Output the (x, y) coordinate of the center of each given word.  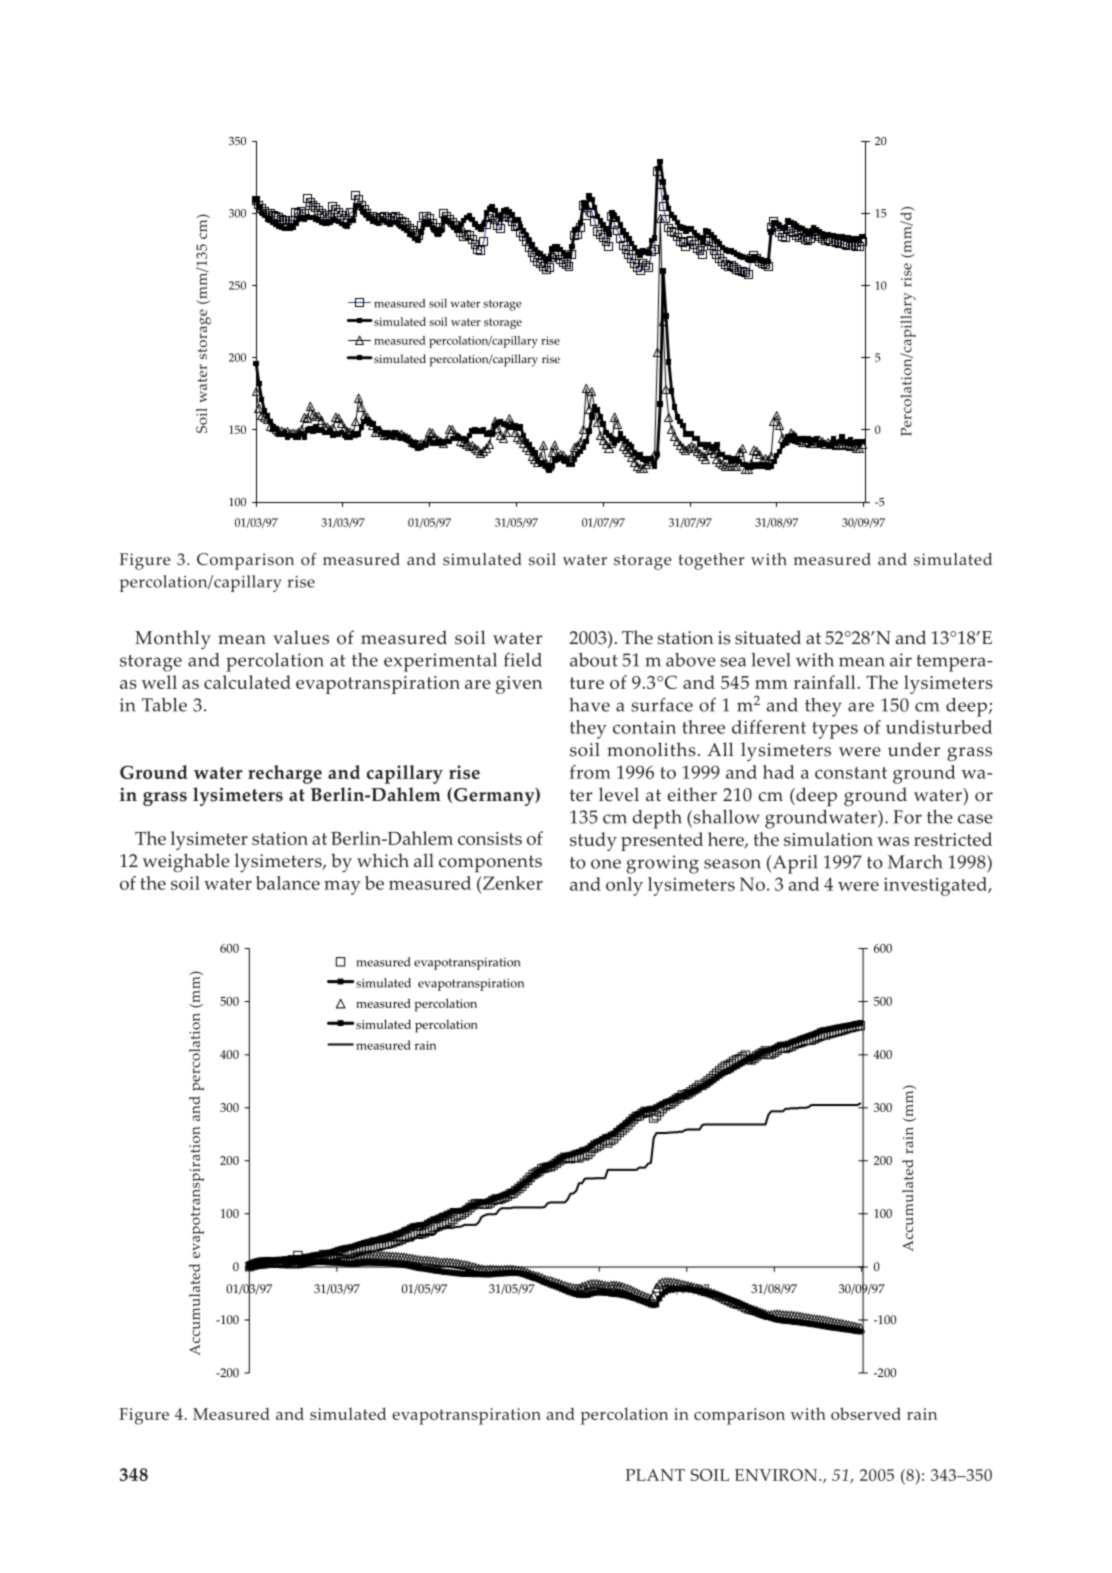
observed (866, 1413)
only (624, 886)
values (301, 637)
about (594, 660)
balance (288, 883)
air (901, 660)
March (915, 862)
